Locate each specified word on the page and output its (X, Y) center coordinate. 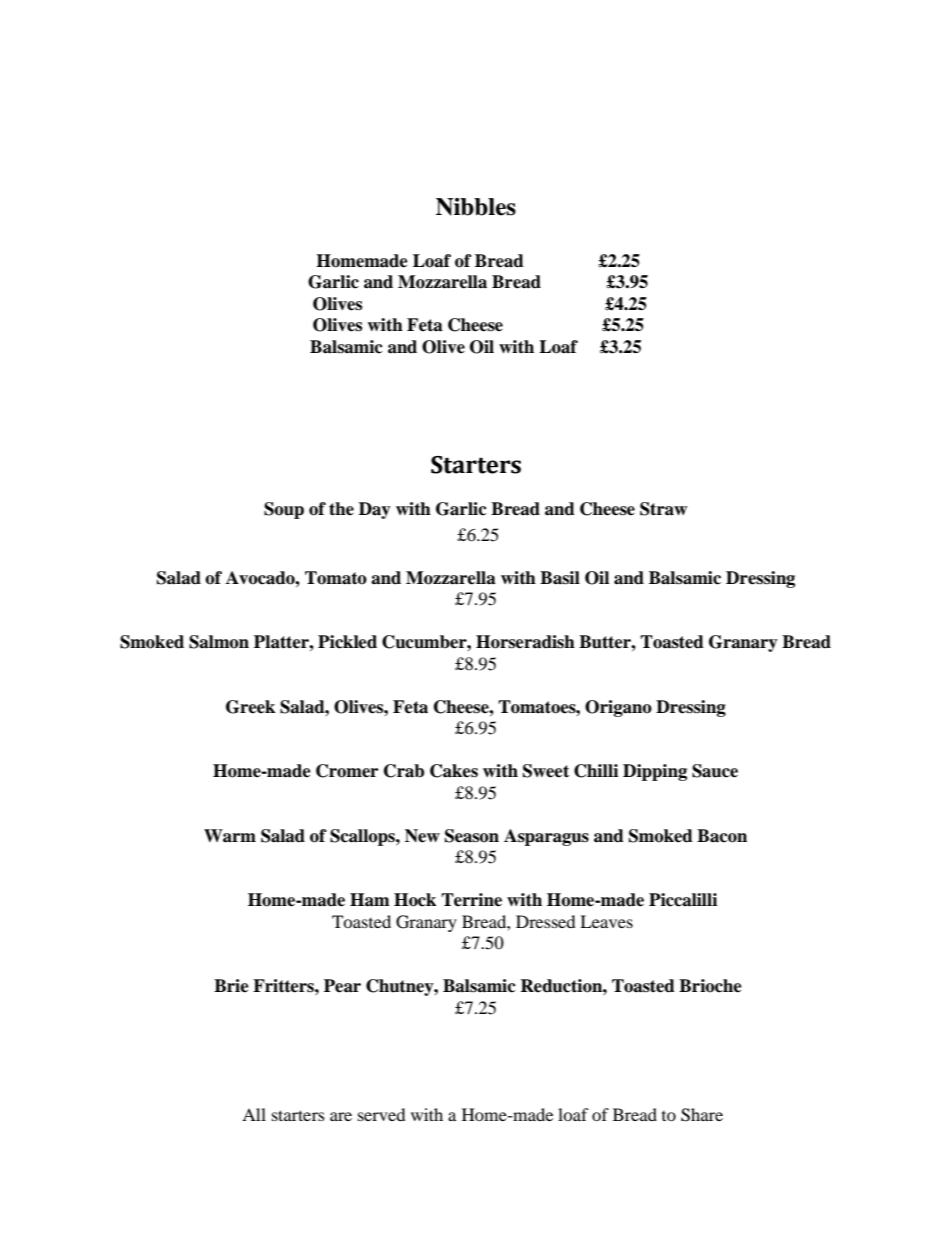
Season (472, 836)
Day (375, 510)
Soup (284, 510)
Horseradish (525, 642)
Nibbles (476, 207)
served (382, 1114)
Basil (560, 578)
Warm (230, 836)
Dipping (655, 772)
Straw (663, 509)
